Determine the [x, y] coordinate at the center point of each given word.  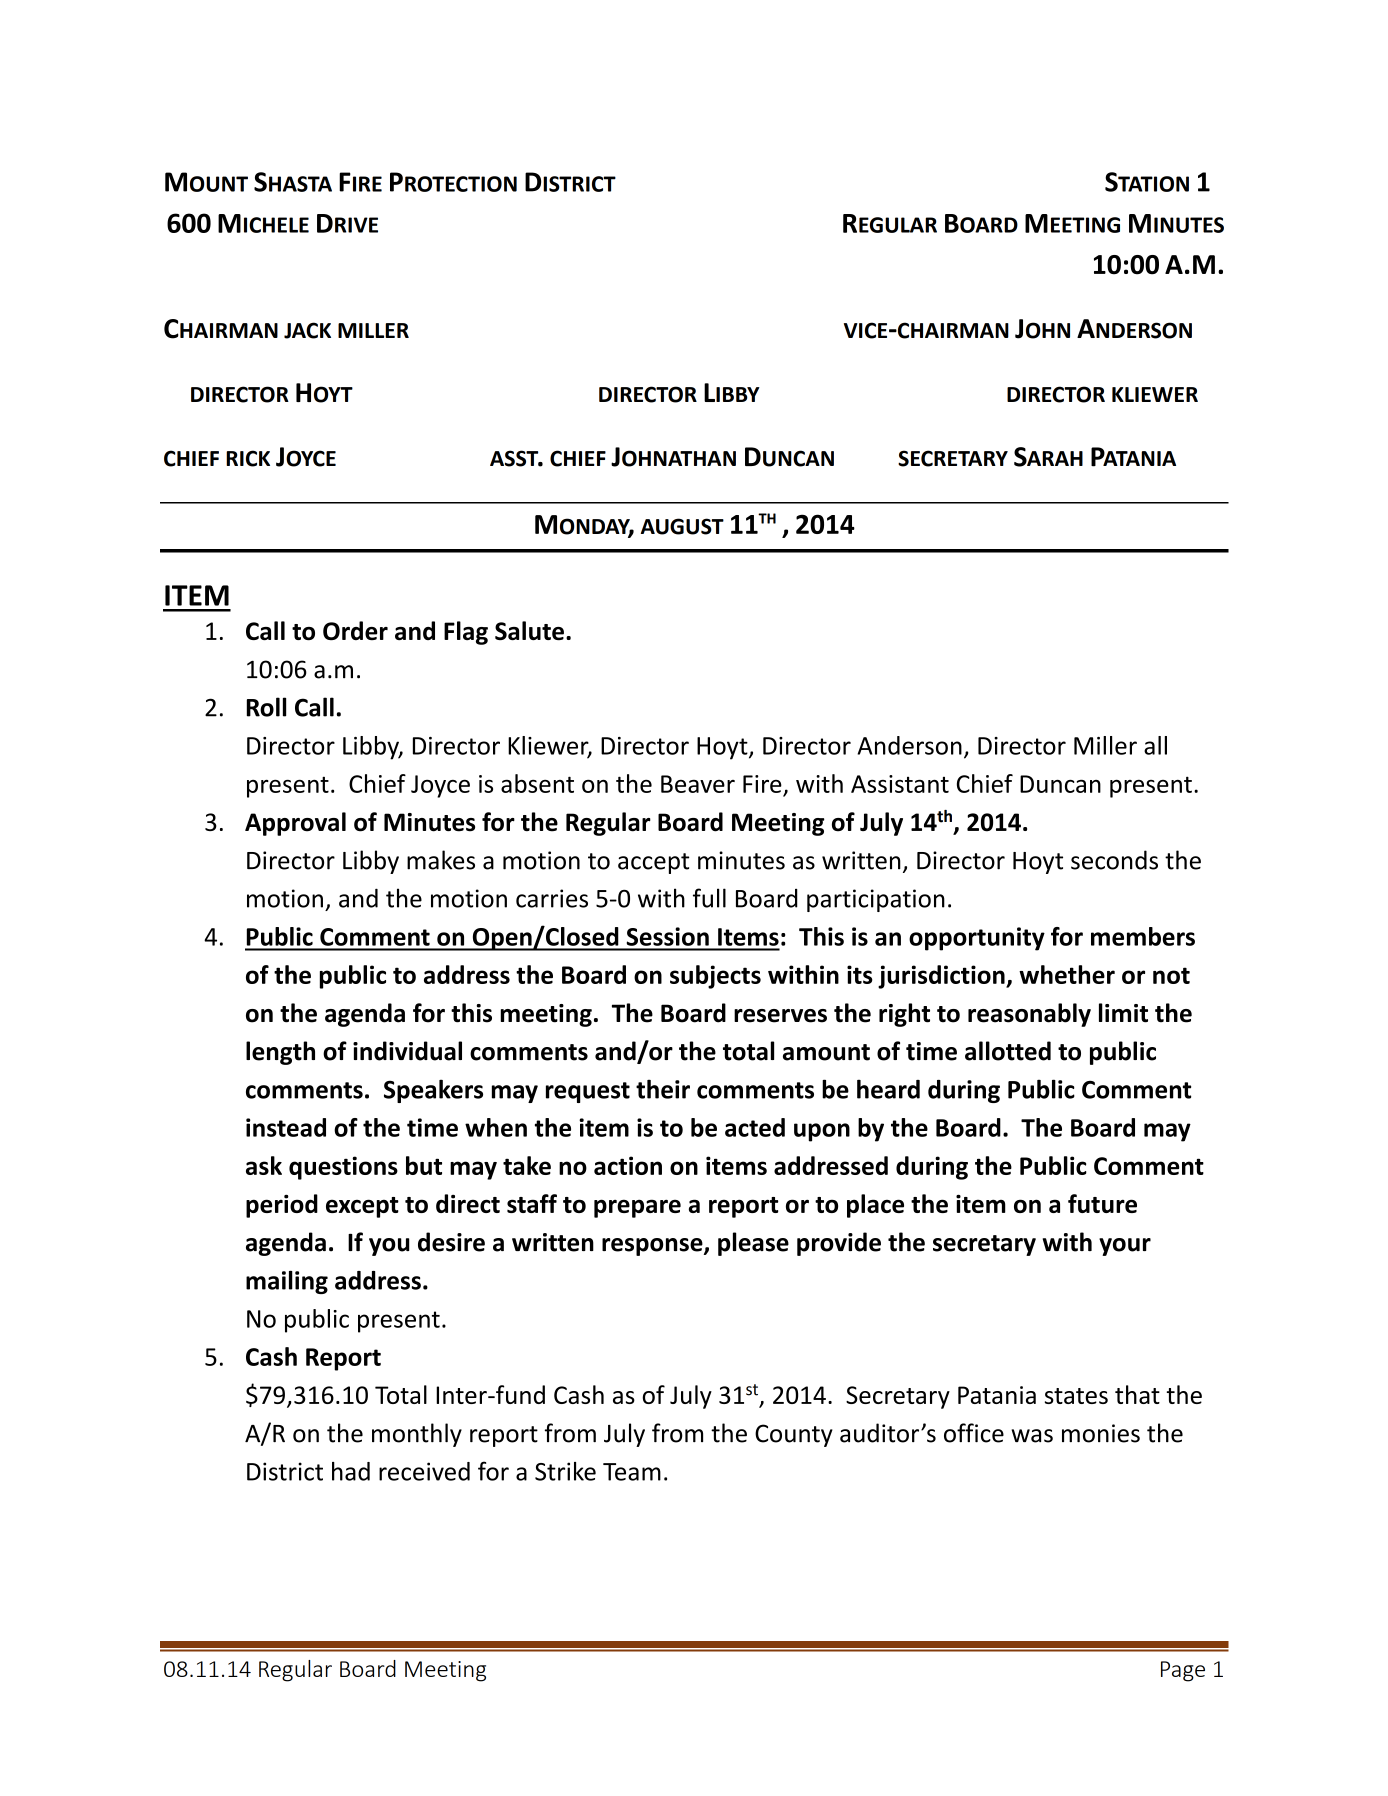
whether [1067, 974]
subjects [715, 977]
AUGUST [682, 526]
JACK [307, 330]
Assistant [900, 784]
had [351, 1471]
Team [632, 1472]
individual [407, 1051]
